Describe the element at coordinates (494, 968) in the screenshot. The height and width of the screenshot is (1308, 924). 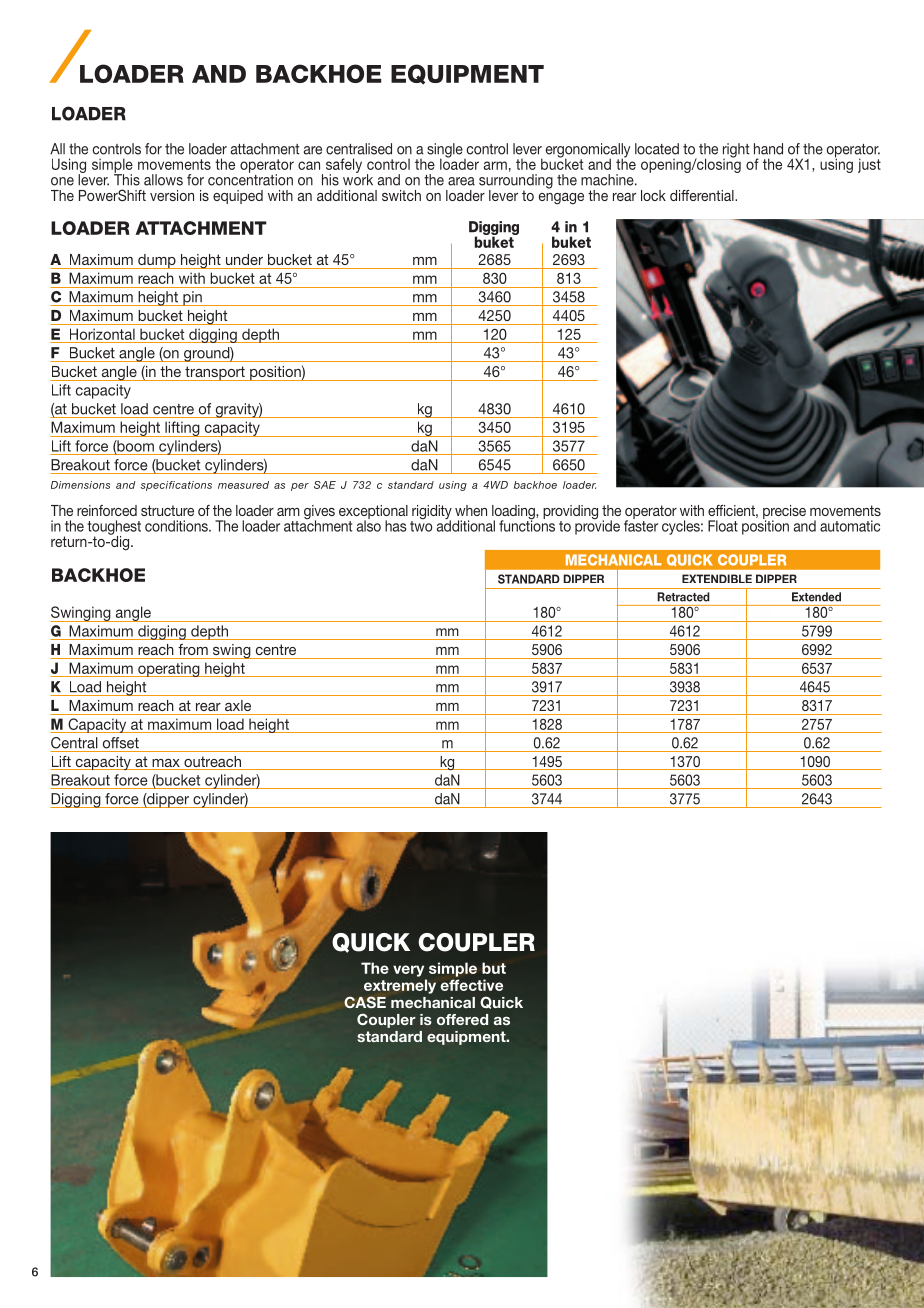
I see `but` at that location.
